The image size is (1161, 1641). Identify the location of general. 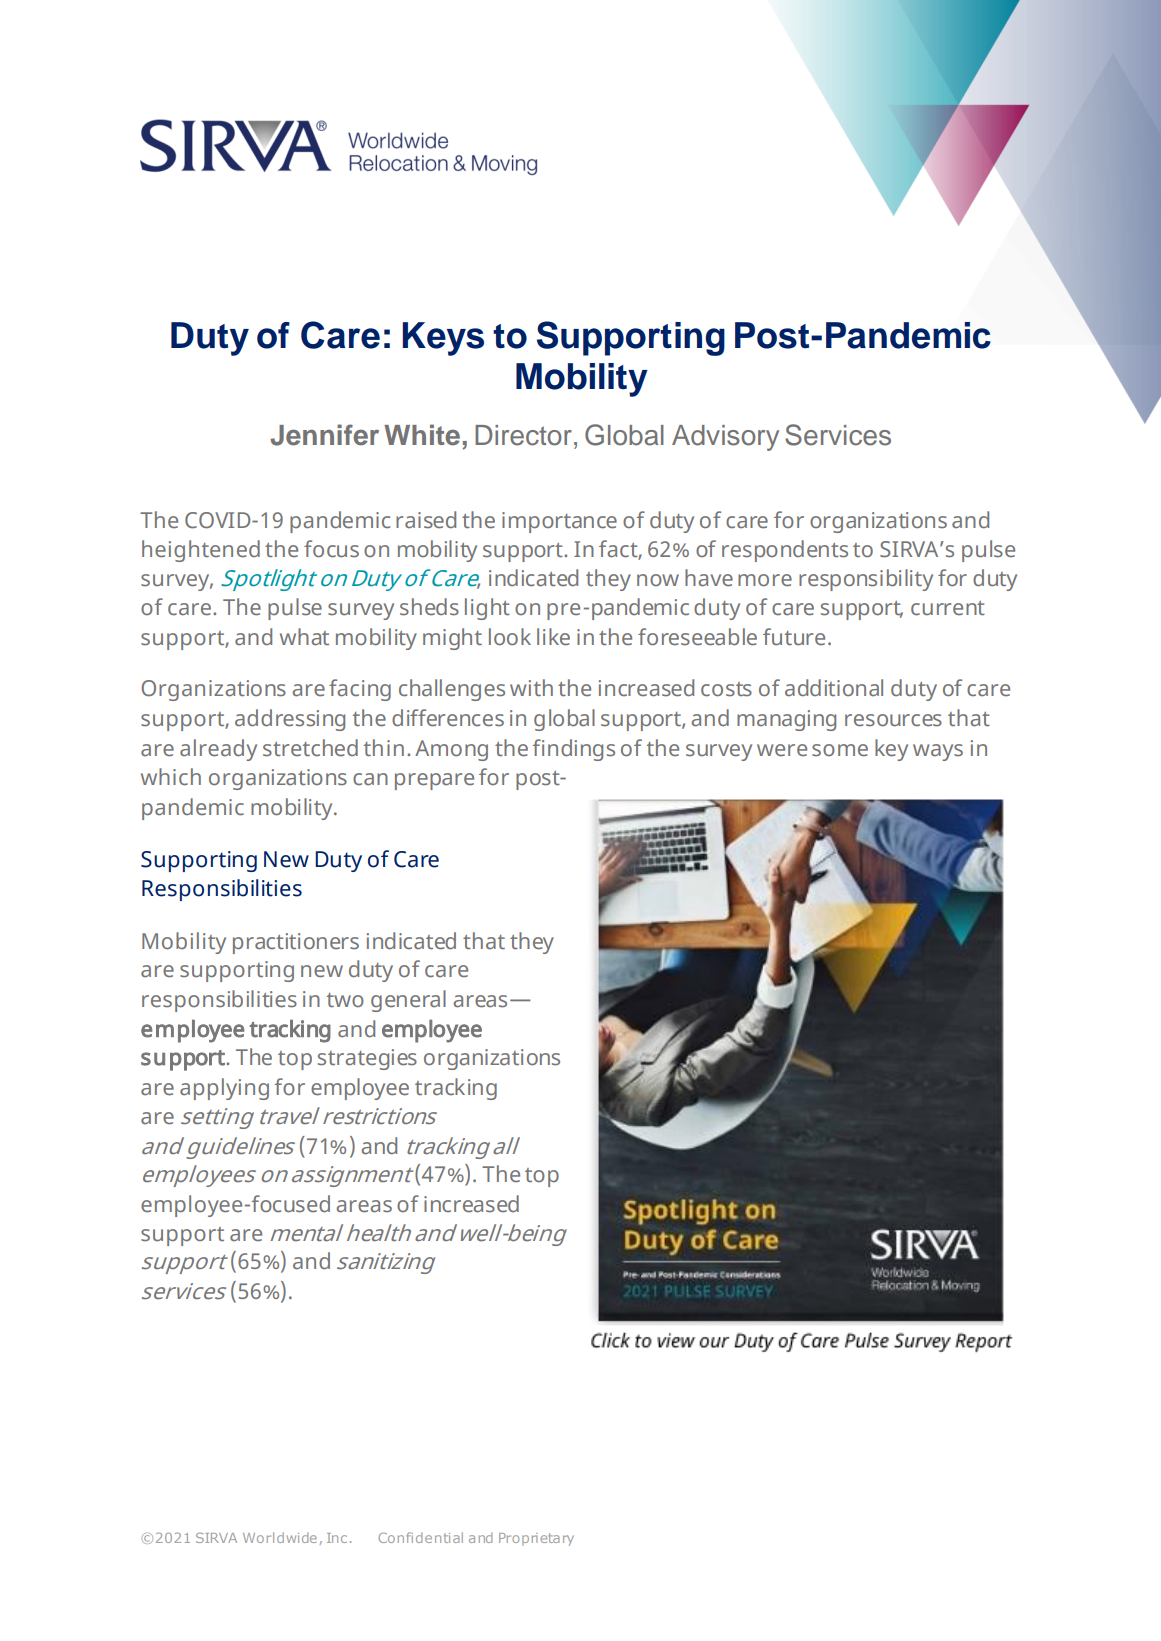
(408, 1001).
